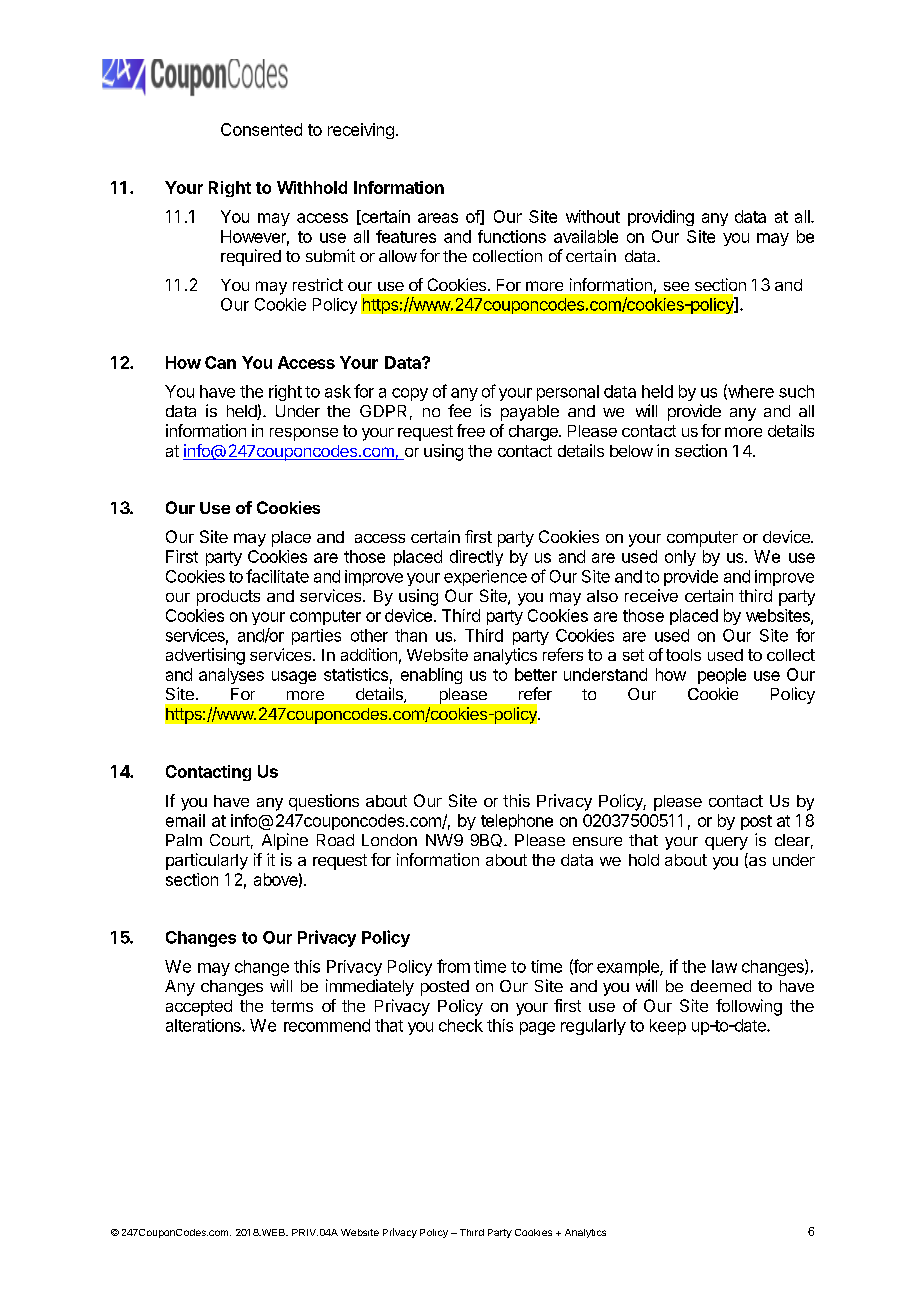 The image size is (924, 1307). I want to click on Consented, so click(261, 129).
